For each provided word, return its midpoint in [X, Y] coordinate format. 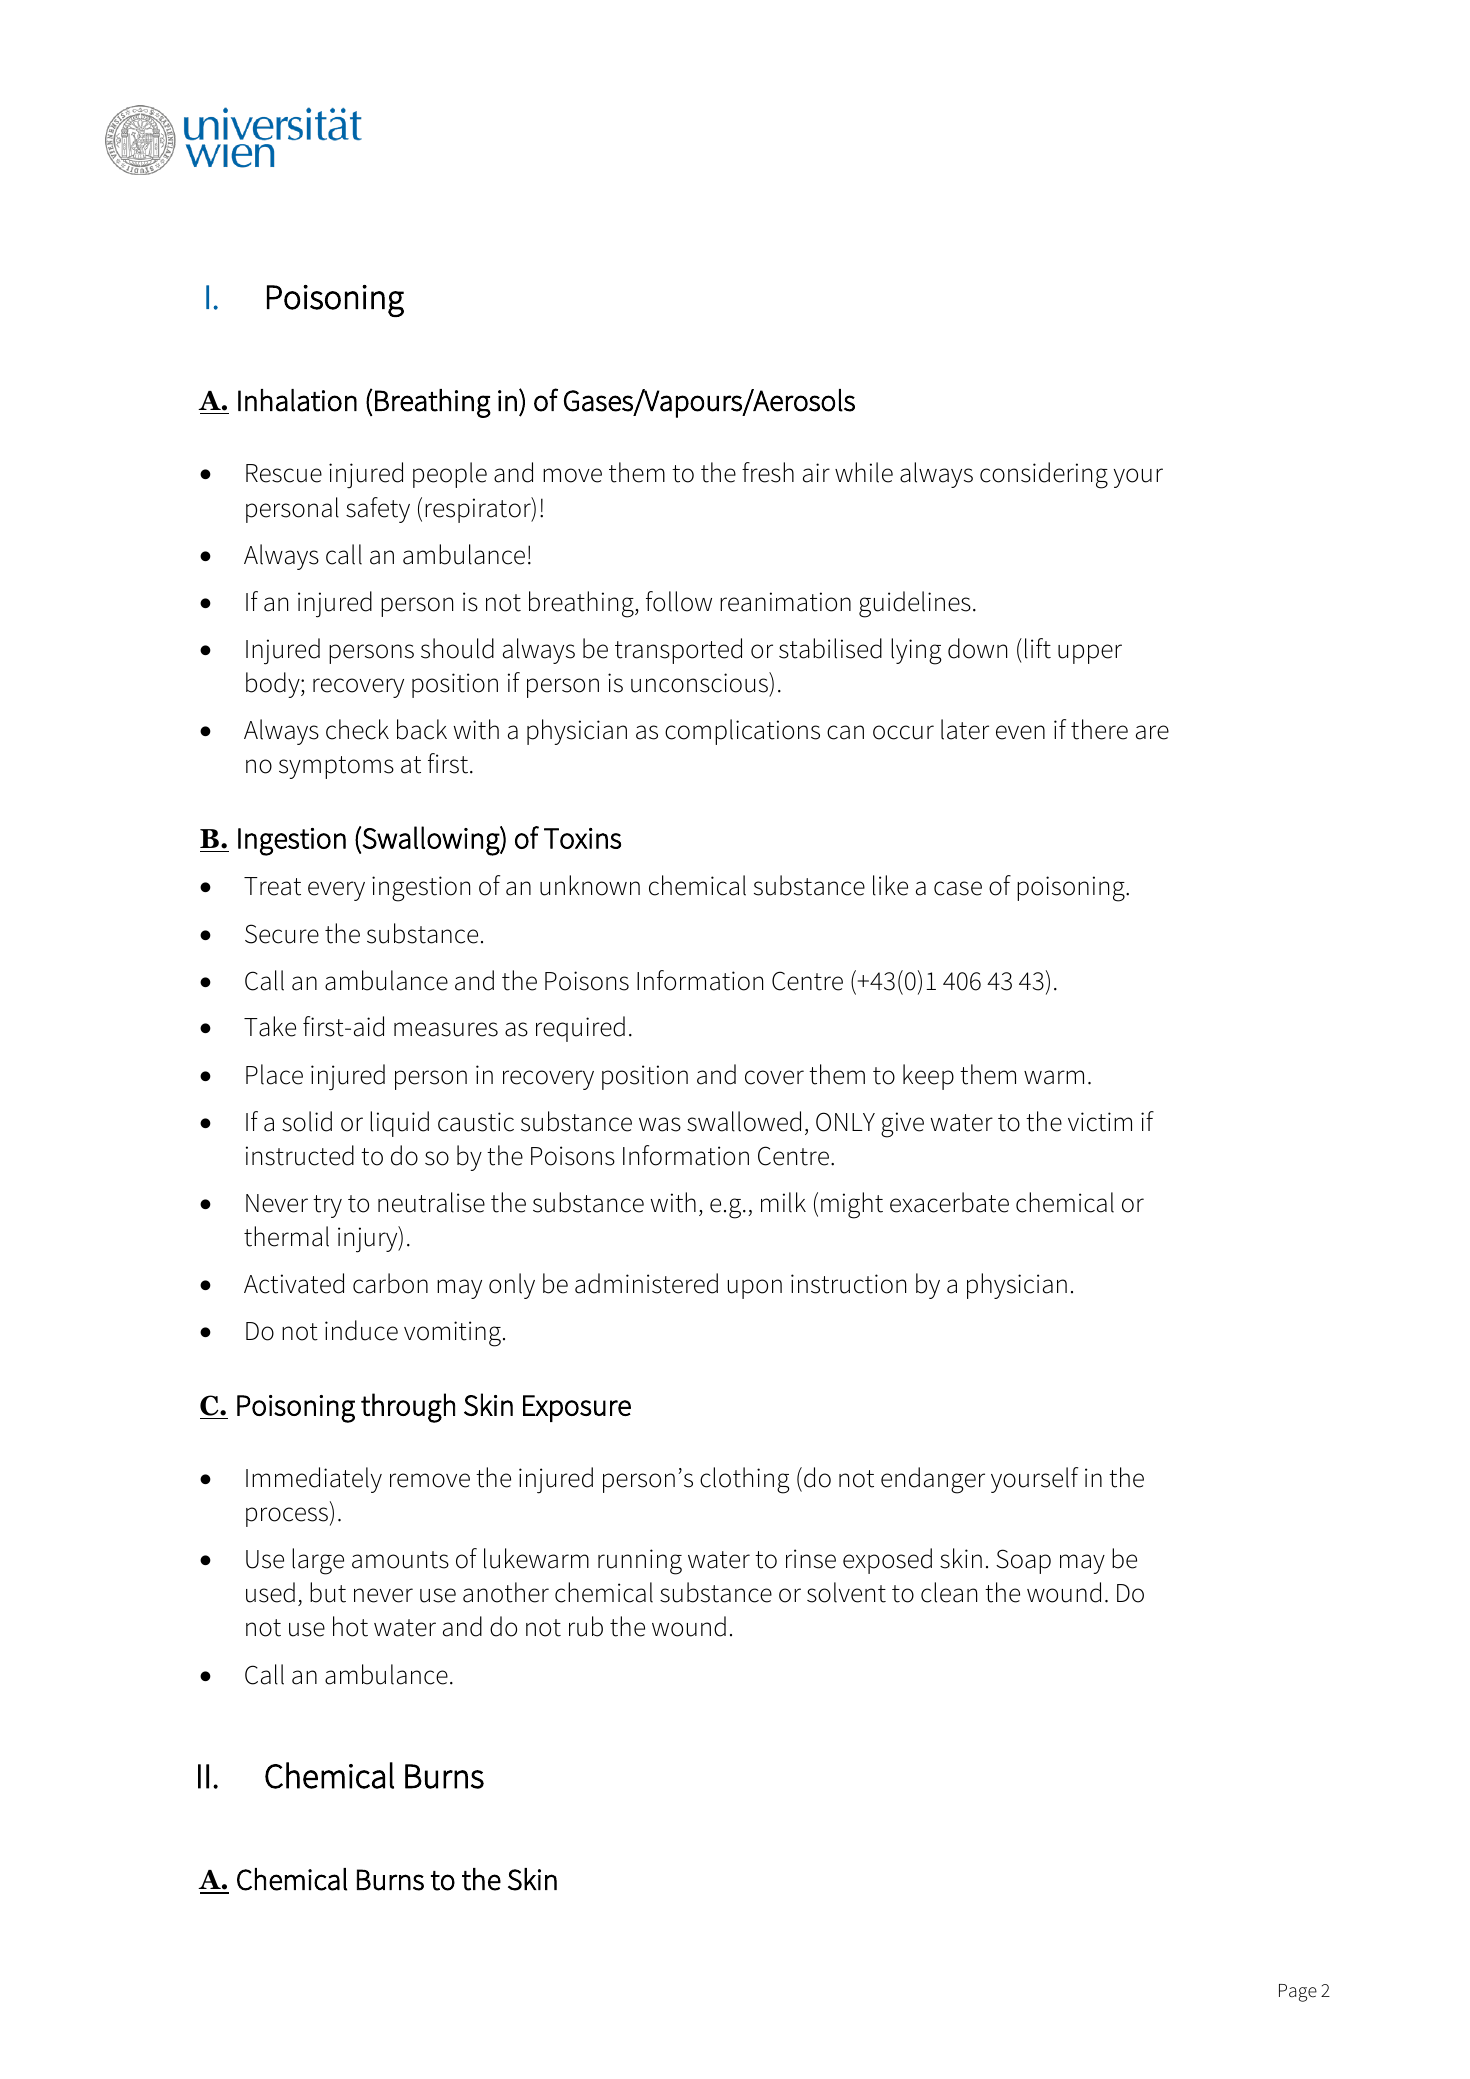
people [450, 475]
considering [1044, 475]
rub [586, 1626]
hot [350, 1626]
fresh [768, 472]
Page [1298, 1993]
